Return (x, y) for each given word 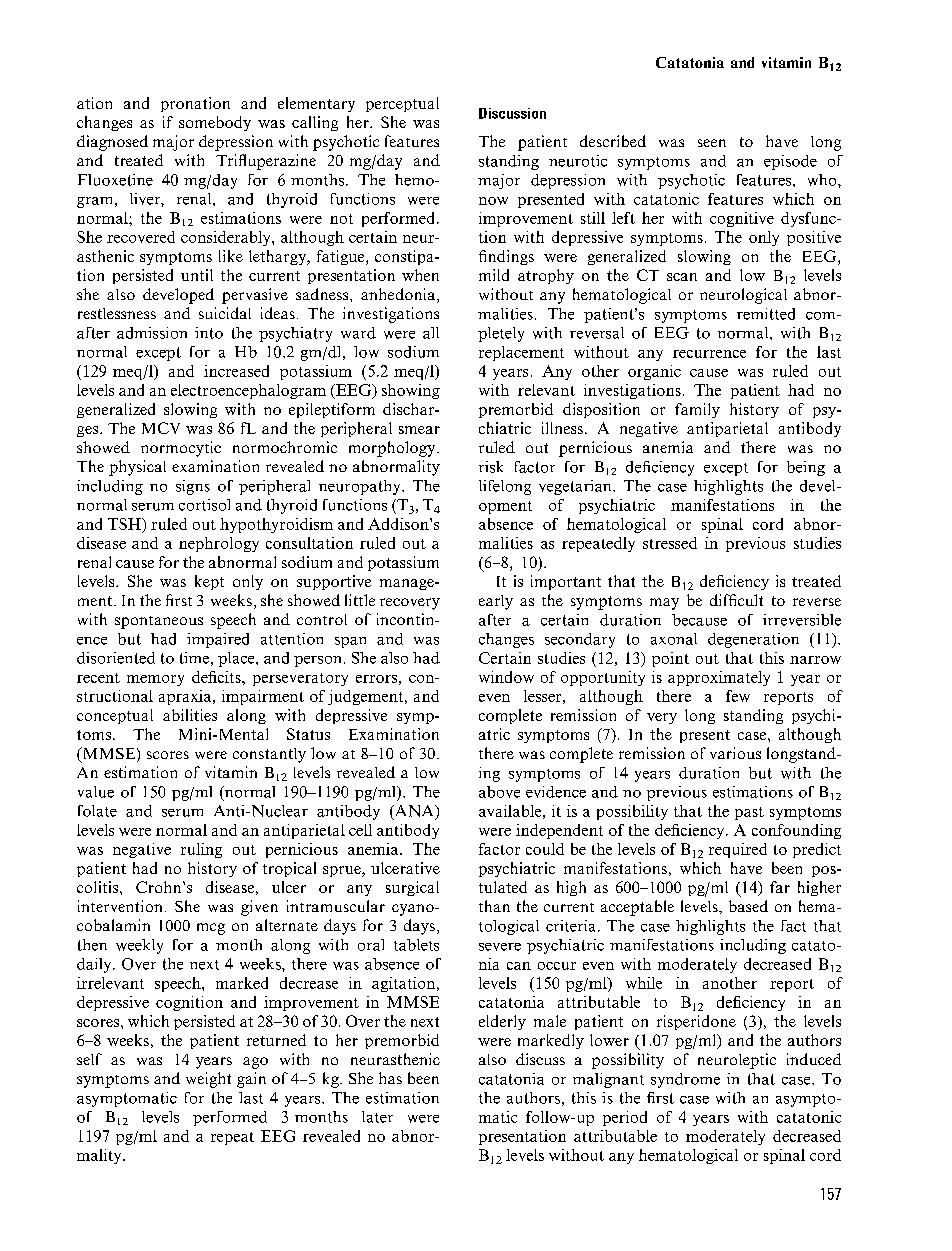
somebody (215, 123)
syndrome (685, 1080)
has (390, 1078)
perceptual (402, 104)
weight (208, 1080)
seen (712, 143)
